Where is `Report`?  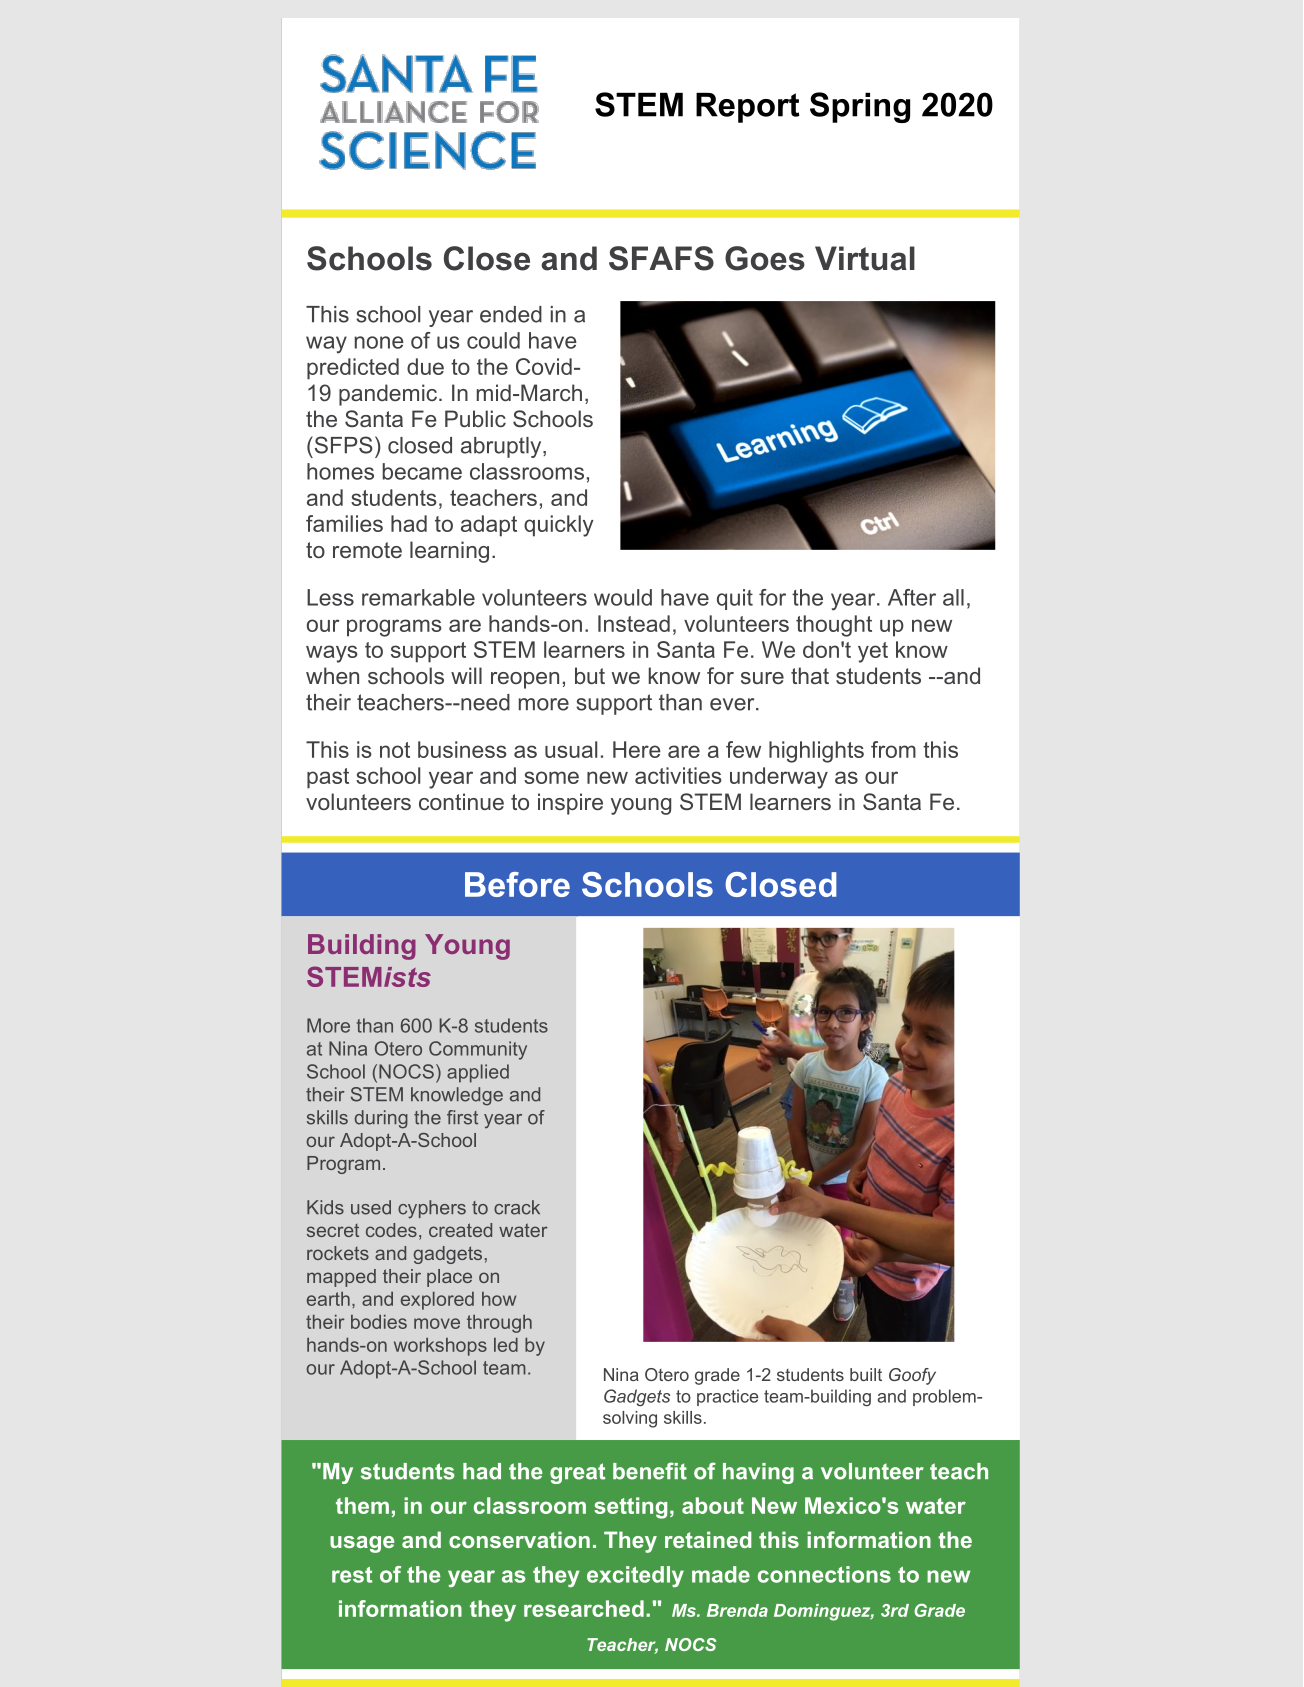 Report is located at coordinates (748, 108).
